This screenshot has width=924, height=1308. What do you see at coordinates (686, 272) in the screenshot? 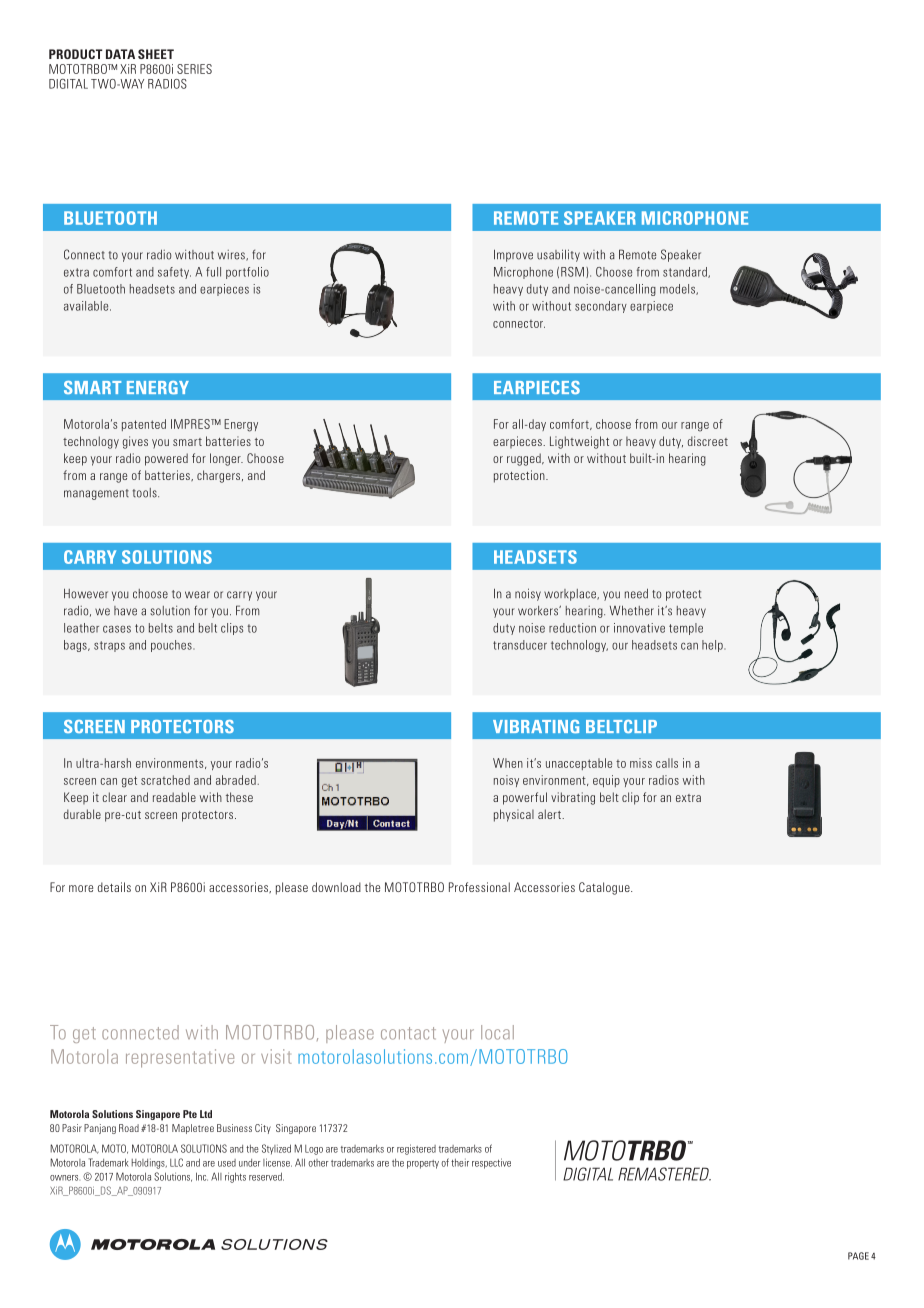
I see `standard` at bounding box center [686, 272].
